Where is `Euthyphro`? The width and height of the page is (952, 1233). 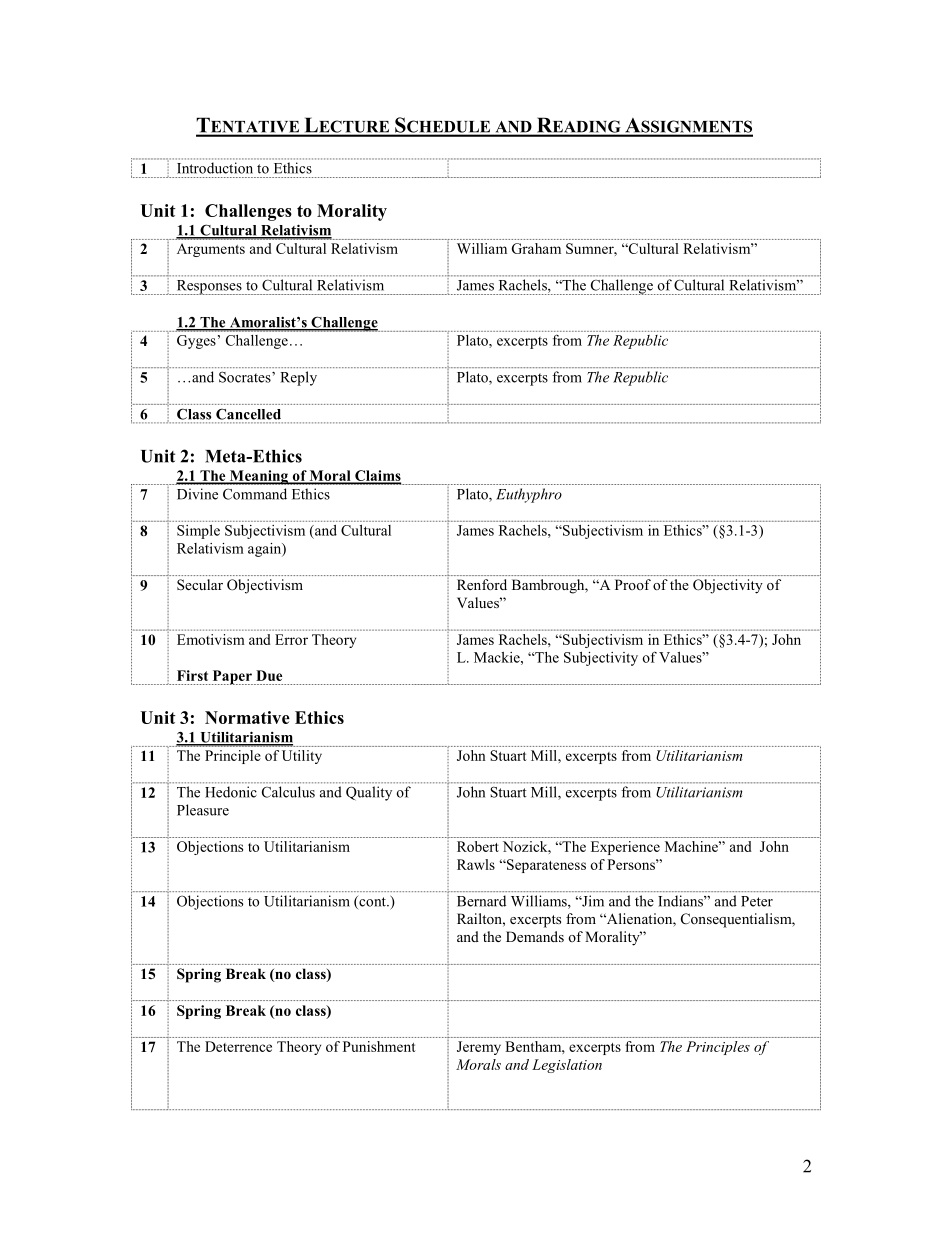
Euthyphro is located at coordinates (529, 495).
